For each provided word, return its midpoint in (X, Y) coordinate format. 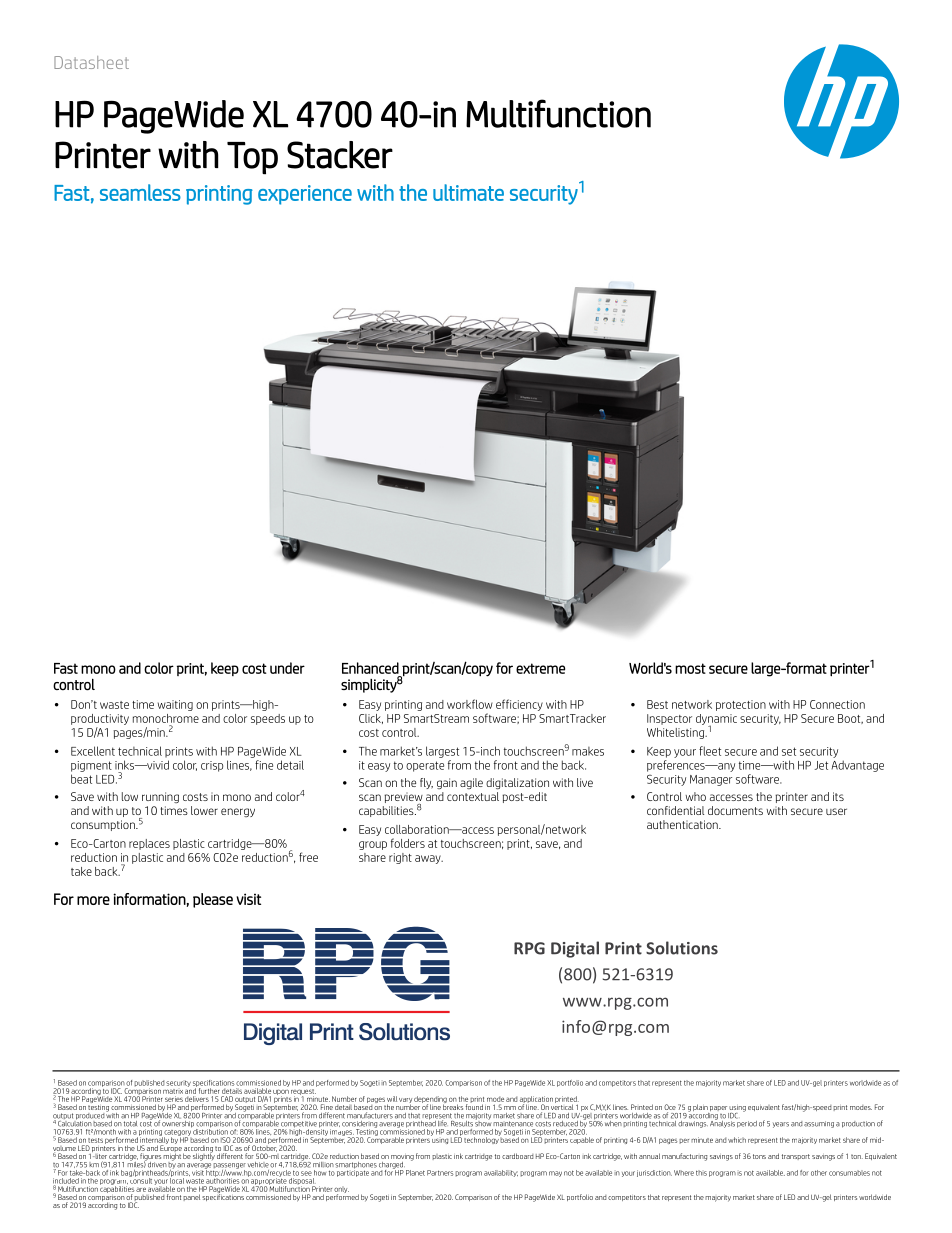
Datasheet (91, 62)
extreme (540, 668)
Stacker (340, 155)
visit (199, 1172)
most (690, 668)
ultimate (468, 192)
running (160, 797)
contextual (473, 796)
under (287, 668)
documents (735, 810)
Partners (440, 1173)
